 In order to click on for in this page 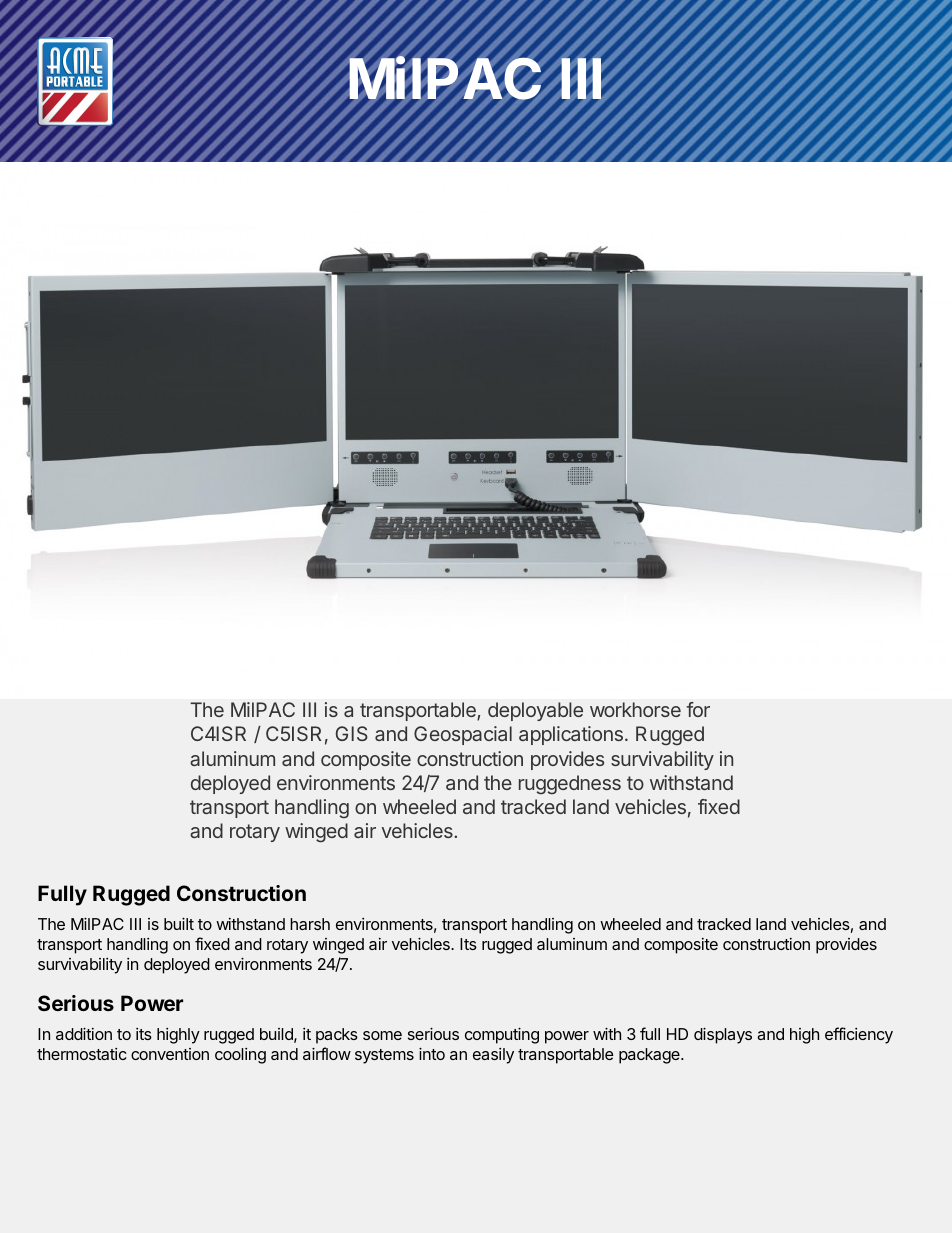, I will do `click(698, 709)`.
